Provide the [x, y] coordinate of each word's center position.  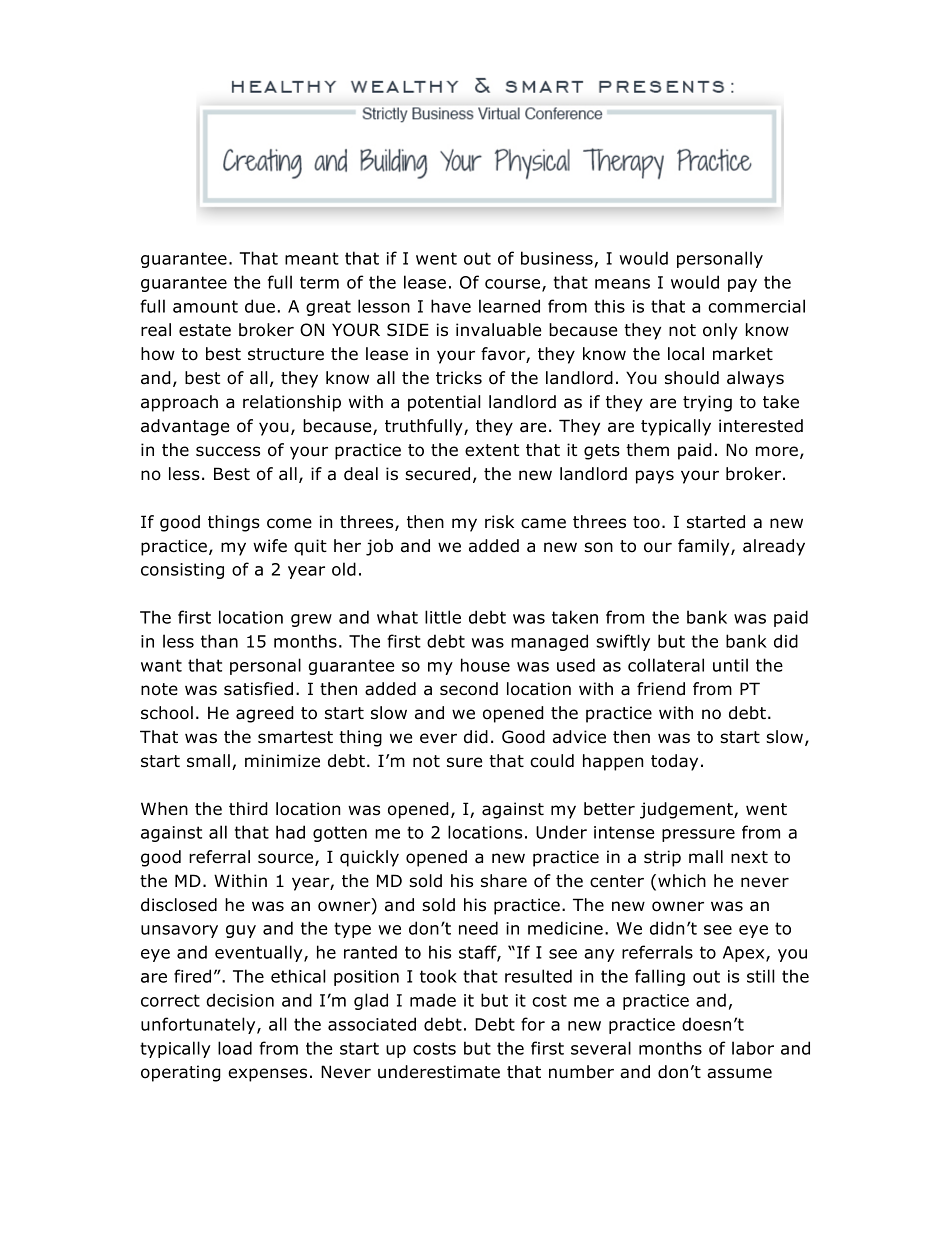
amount [205, 306]
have [451, 306]
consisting [182, 571]
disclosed [179, 905]
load [235, 1048]
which [682, 881]
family [705, 547]
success [228, 451]
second [469, 689]
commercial [756, 306]
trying [707, 403]
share [504, 881]
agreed [265, 714]
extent [492, 450]
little [443, 617]
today [674, 762]
